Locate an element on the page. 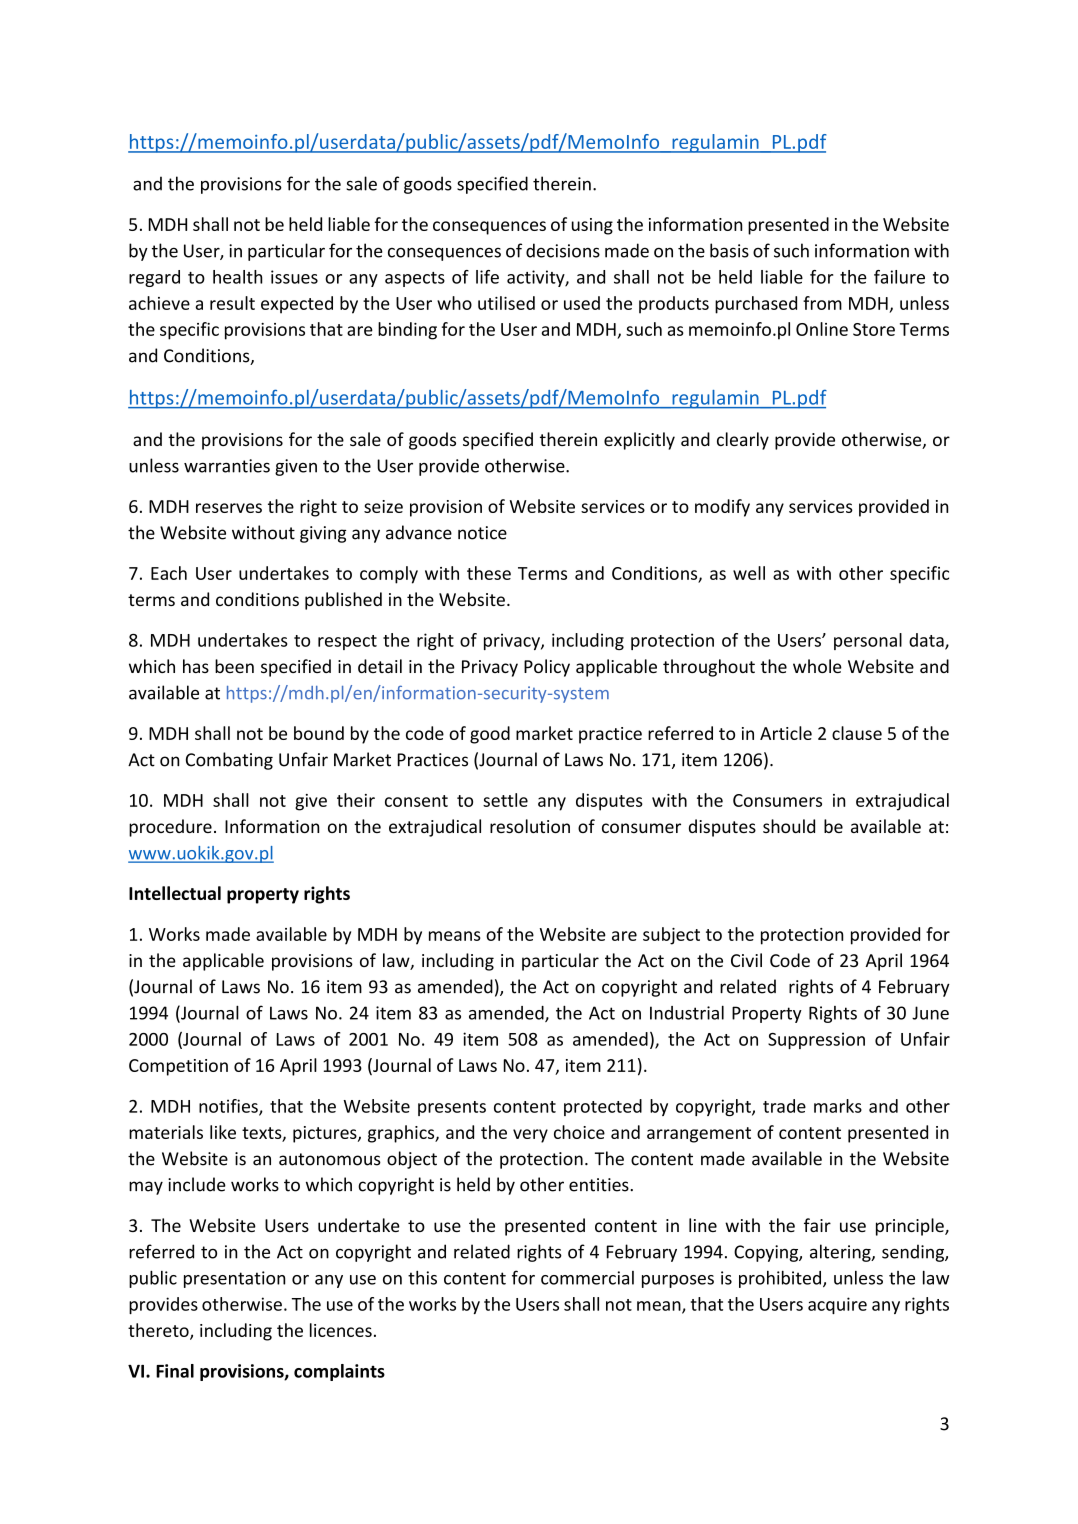 The width and height of the document is (1078, 1524). Suppression is located at coordinates (816, 1040).
